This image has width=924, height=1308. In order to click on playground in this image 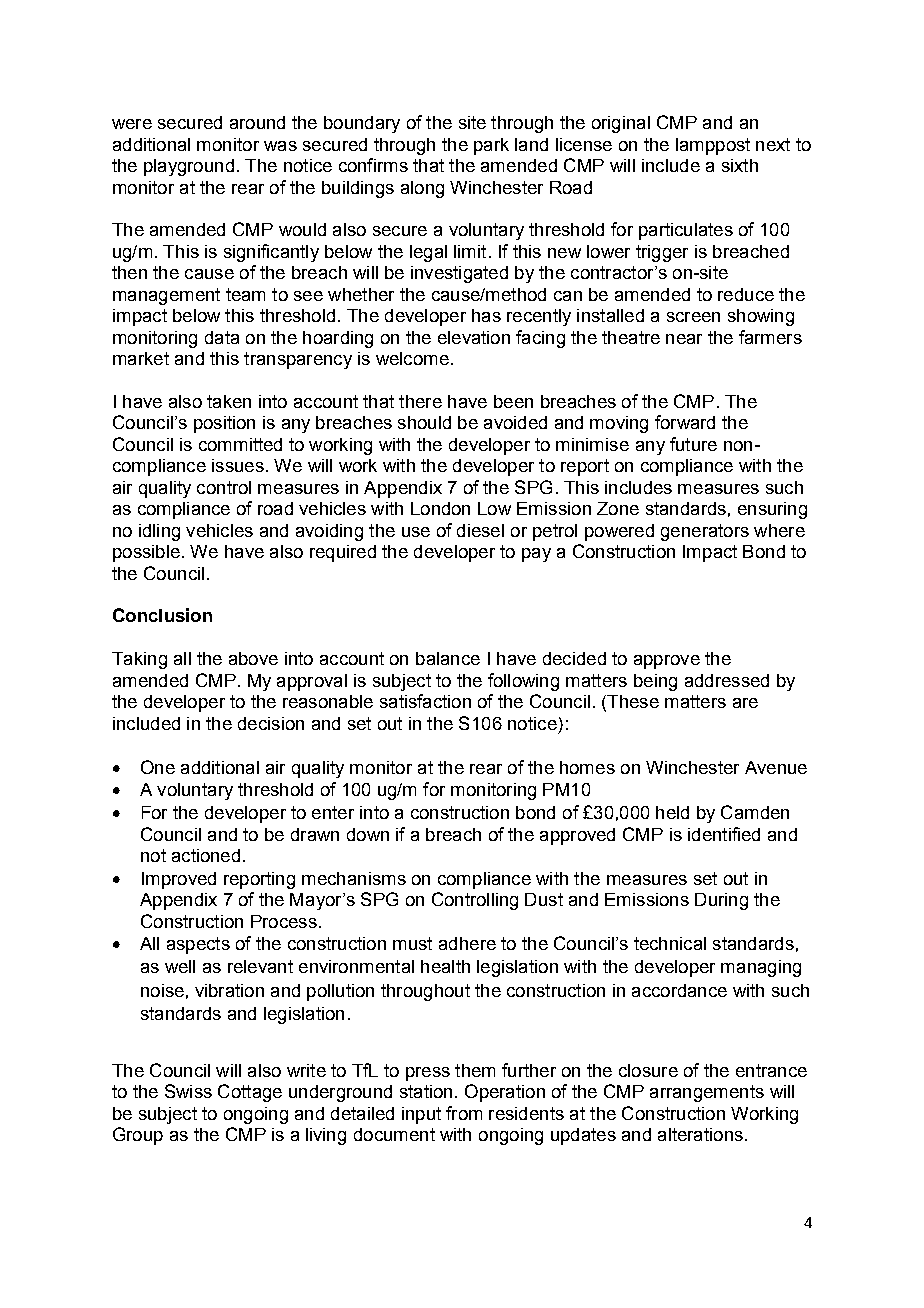, I will do `click(189, 167)`.
